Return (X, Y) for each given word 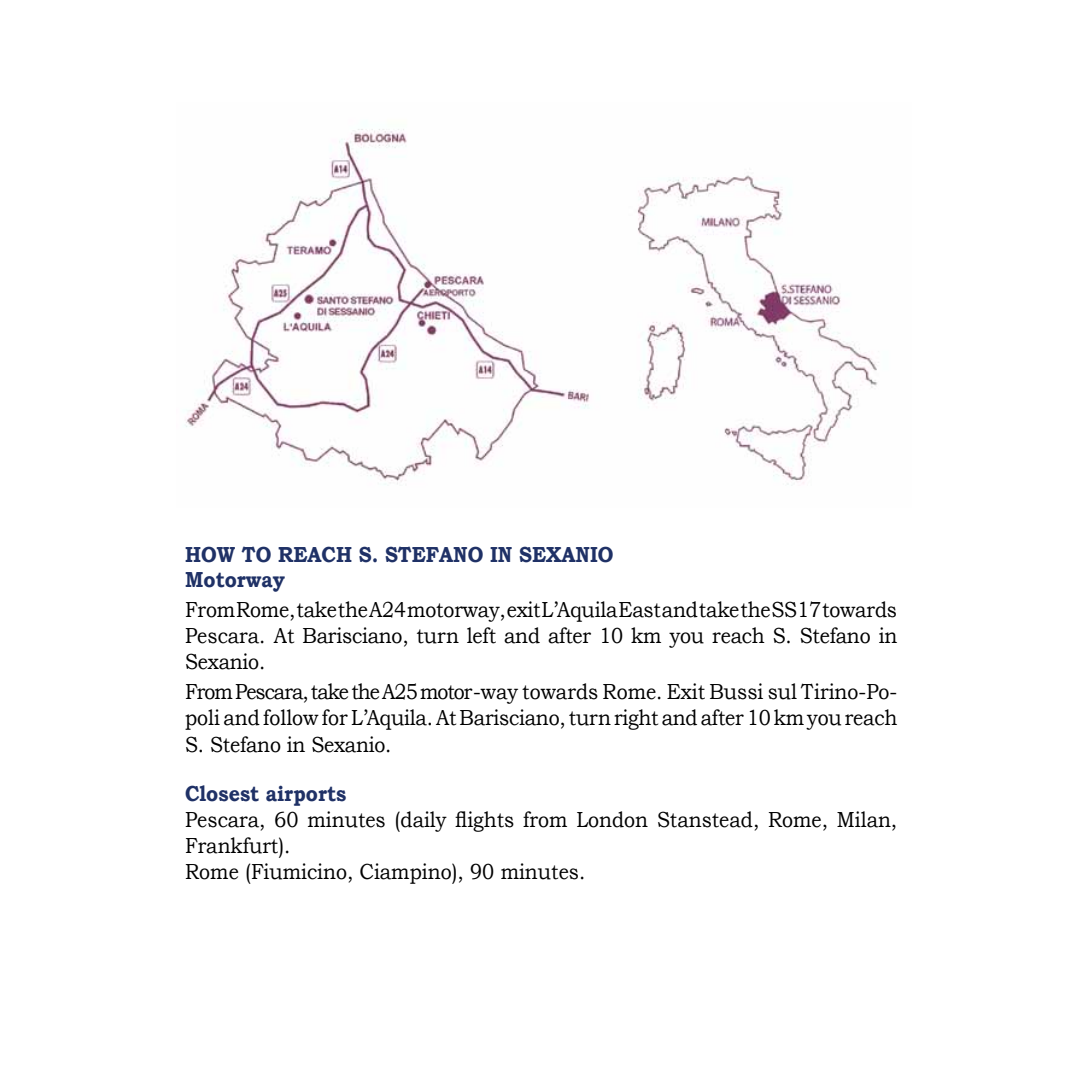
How (210, 554)
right (636, 719)
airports (306, 795)
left (481, 635)
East (640, 610)
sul (782, 691)
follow (291, 717)
